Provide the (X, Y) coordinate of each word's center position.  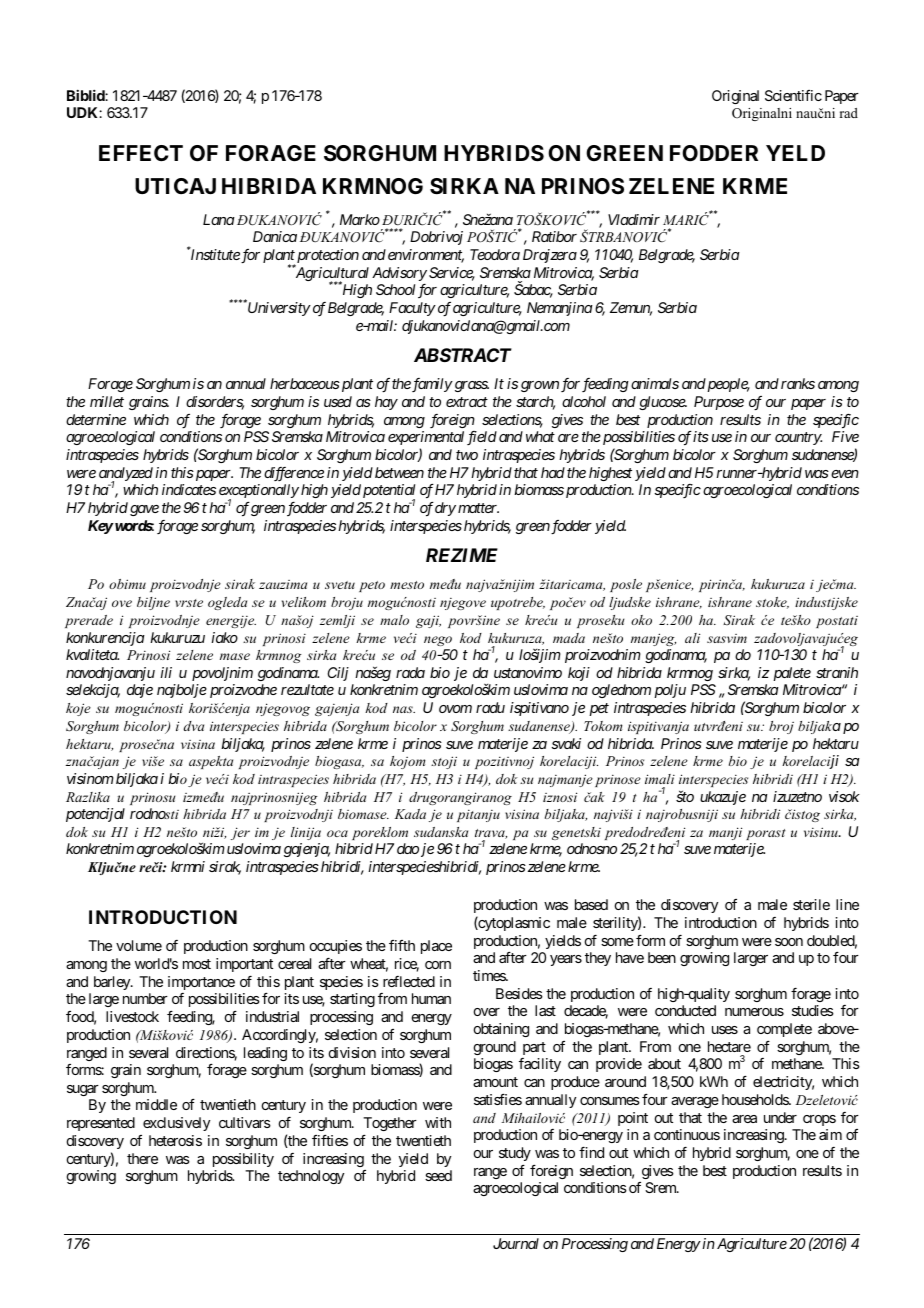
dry (445, 509)
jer (240, 833)
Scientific (793, 95)
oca (337, 833)
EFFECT (141, 153)
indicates (189, 489)
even (845, 474)
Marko (360, 219)
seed (438, 1175)
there (142, 1158)
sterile (811, 904)
